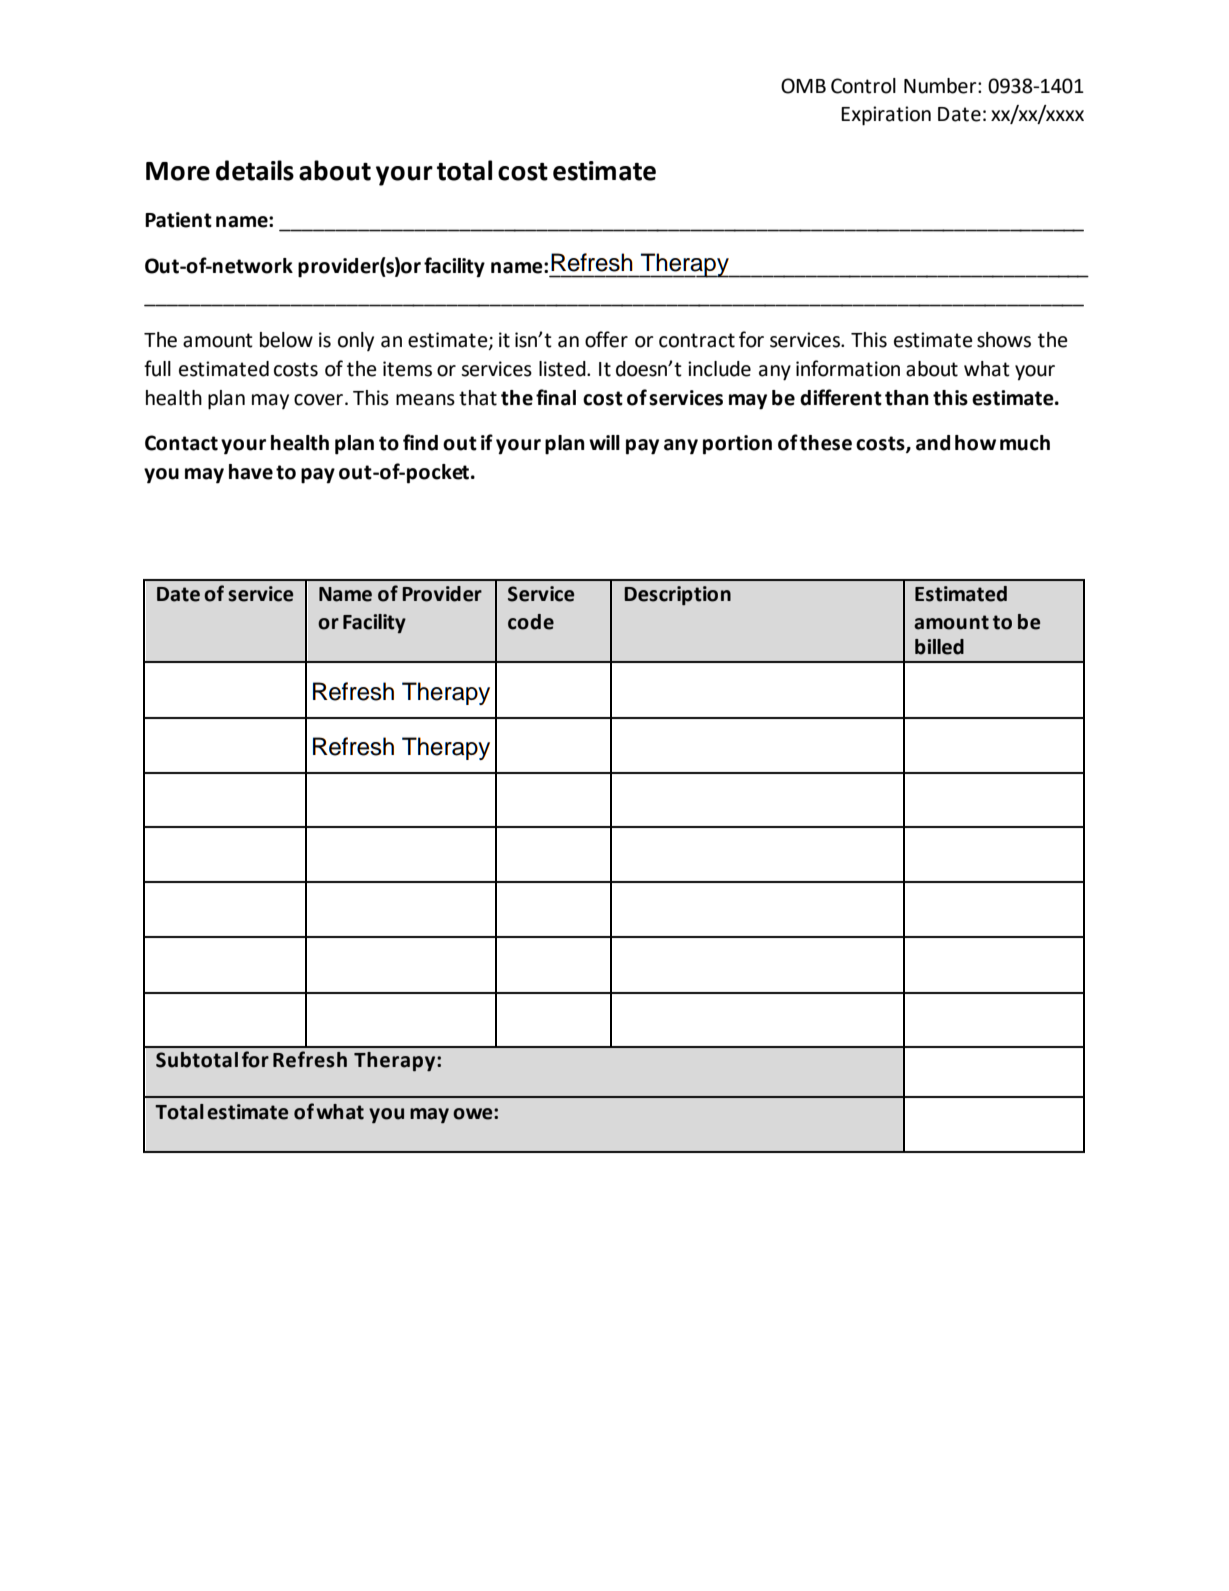  What do you see at coordinates (1004, 340) in the image?
I see `shows` at bounding box center [1004, 340].
